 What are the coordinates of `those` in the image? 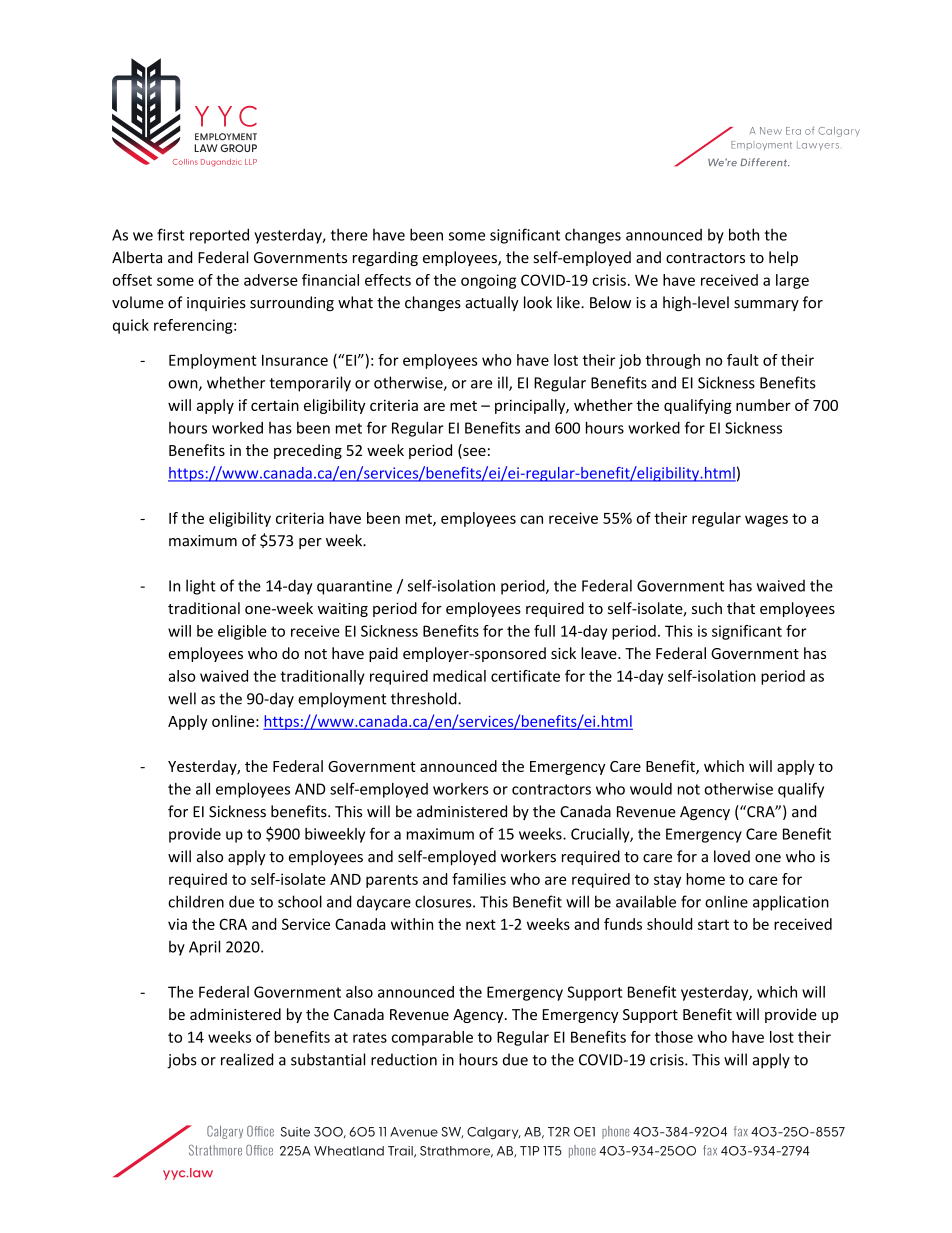 It's located at (674, 1037).
